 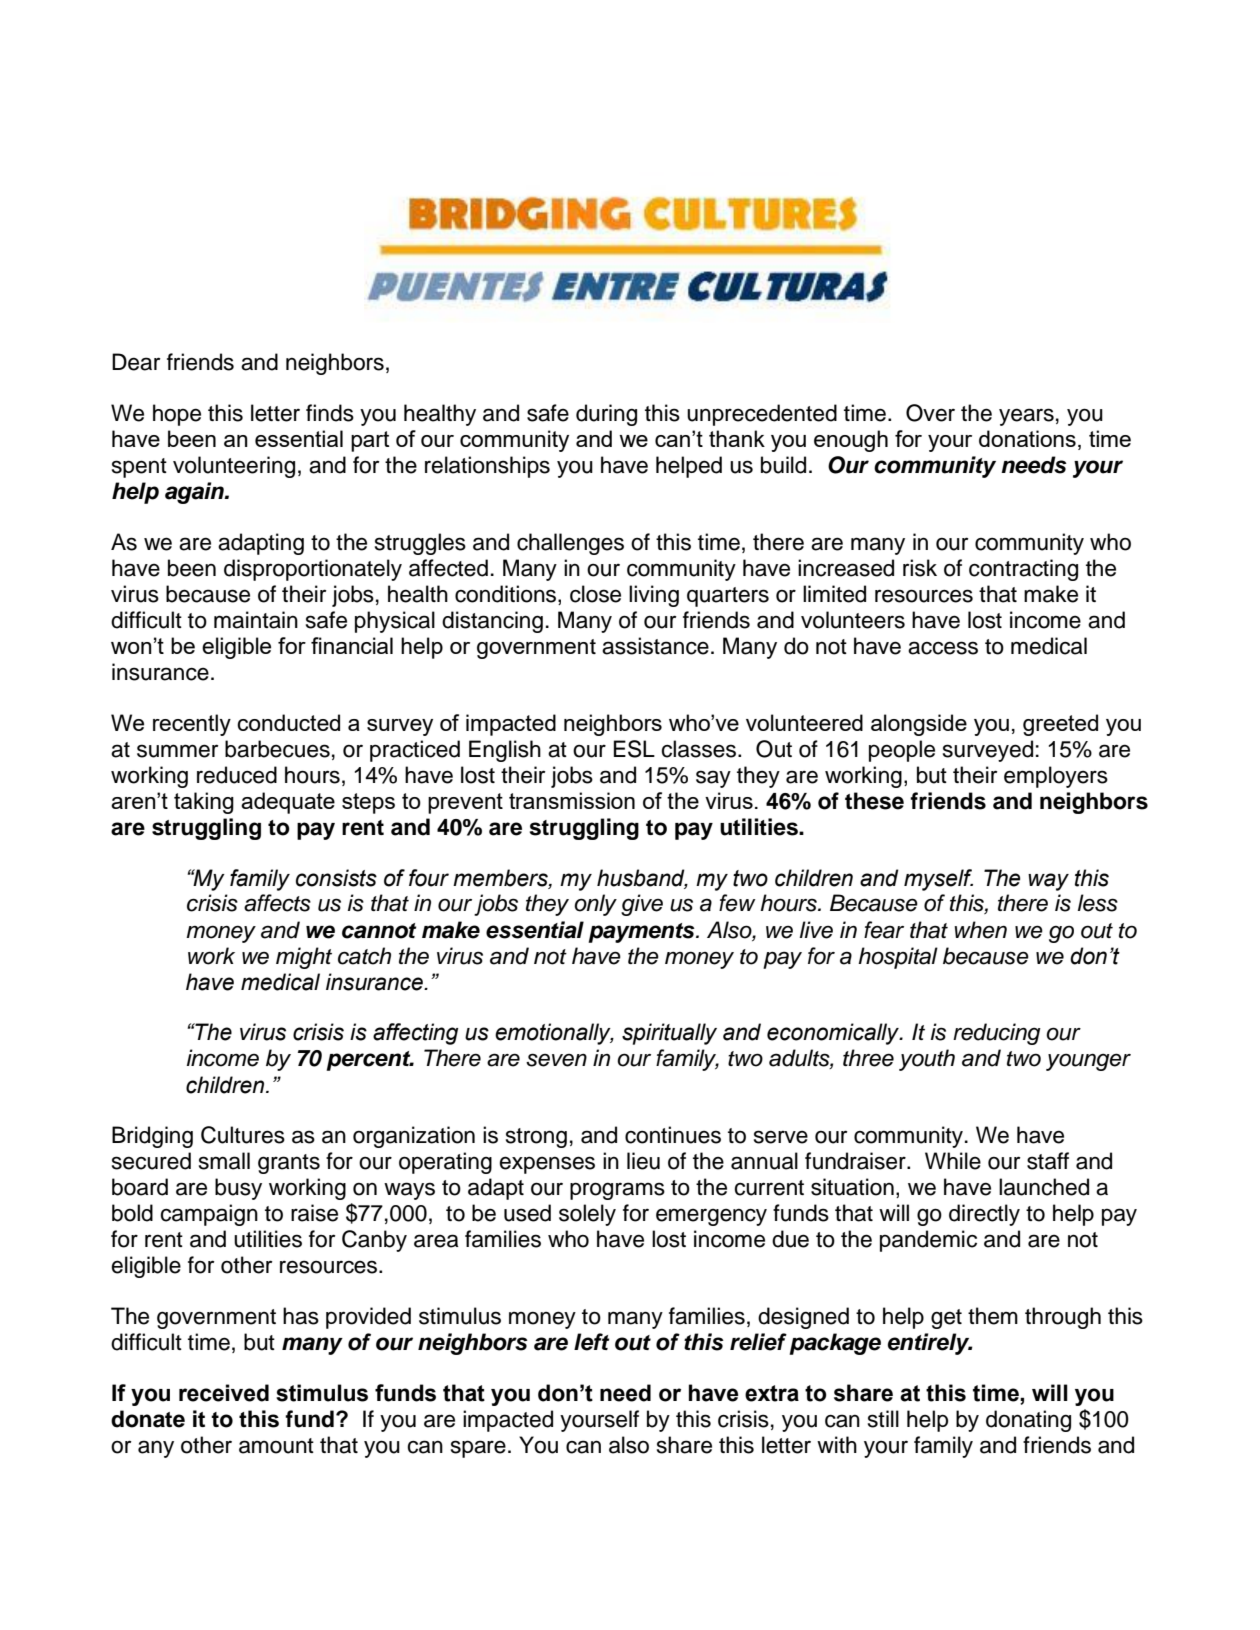 What do you see at coordinates (980, 930) in the screenshot?
I see `when` at bounding box center [980, 930].
